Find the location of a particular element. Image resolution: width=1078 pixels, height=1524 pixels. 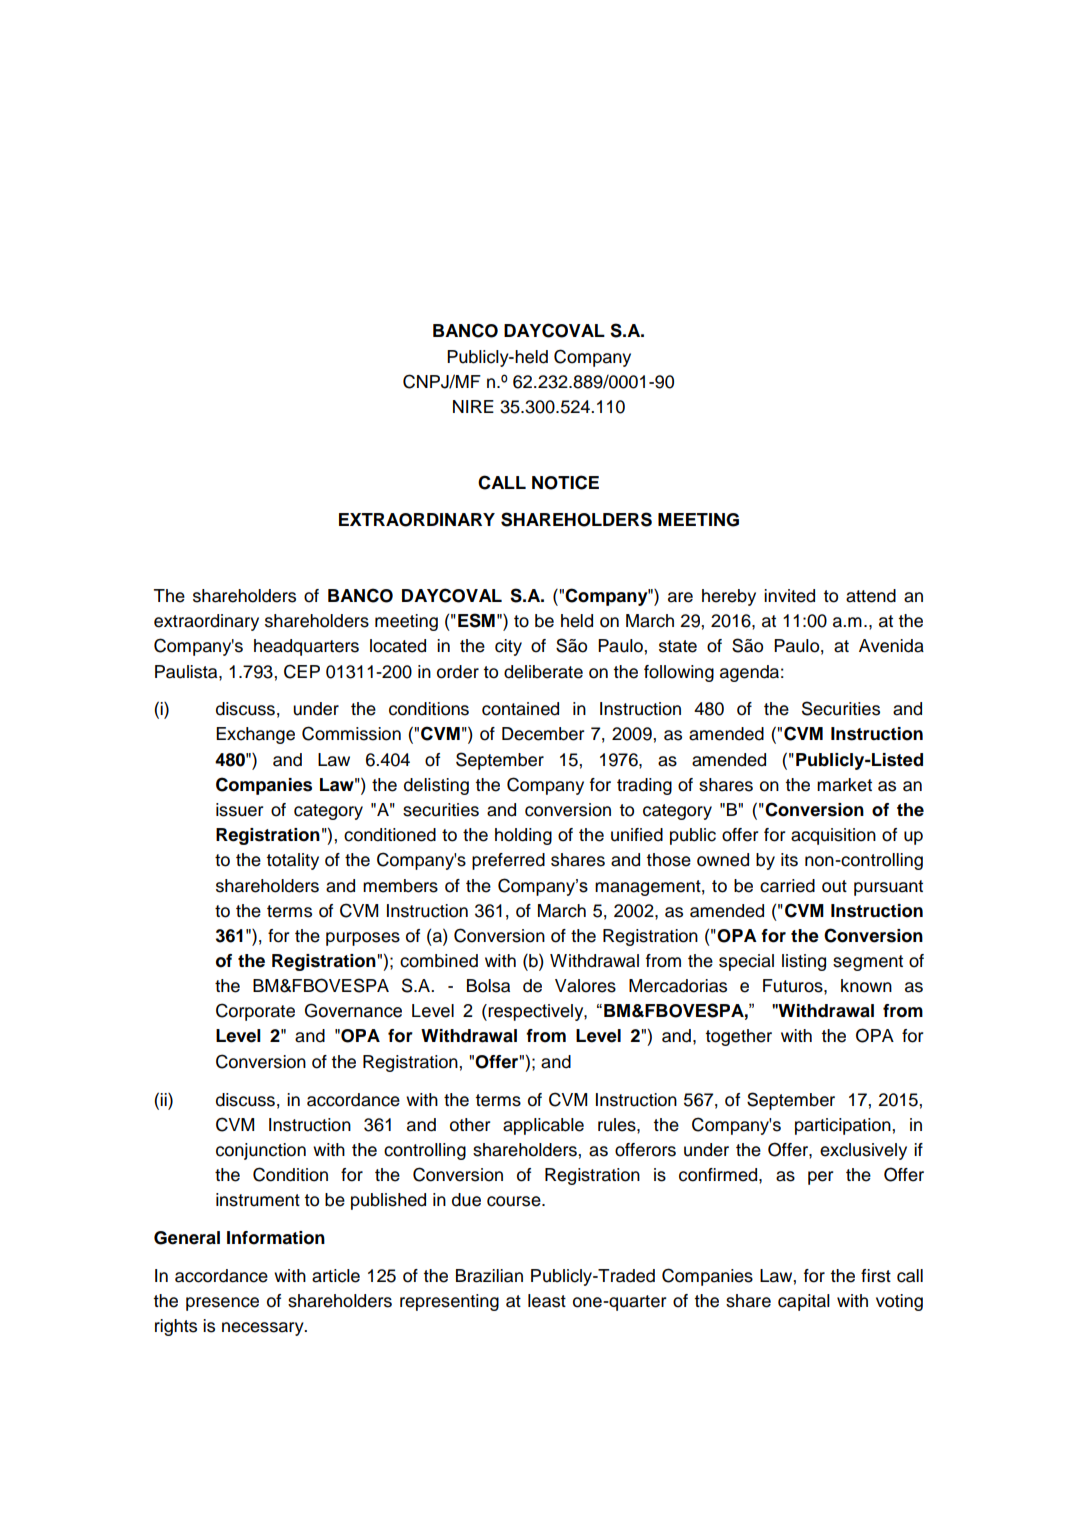

capital is located at coordinates (804, 1302).
